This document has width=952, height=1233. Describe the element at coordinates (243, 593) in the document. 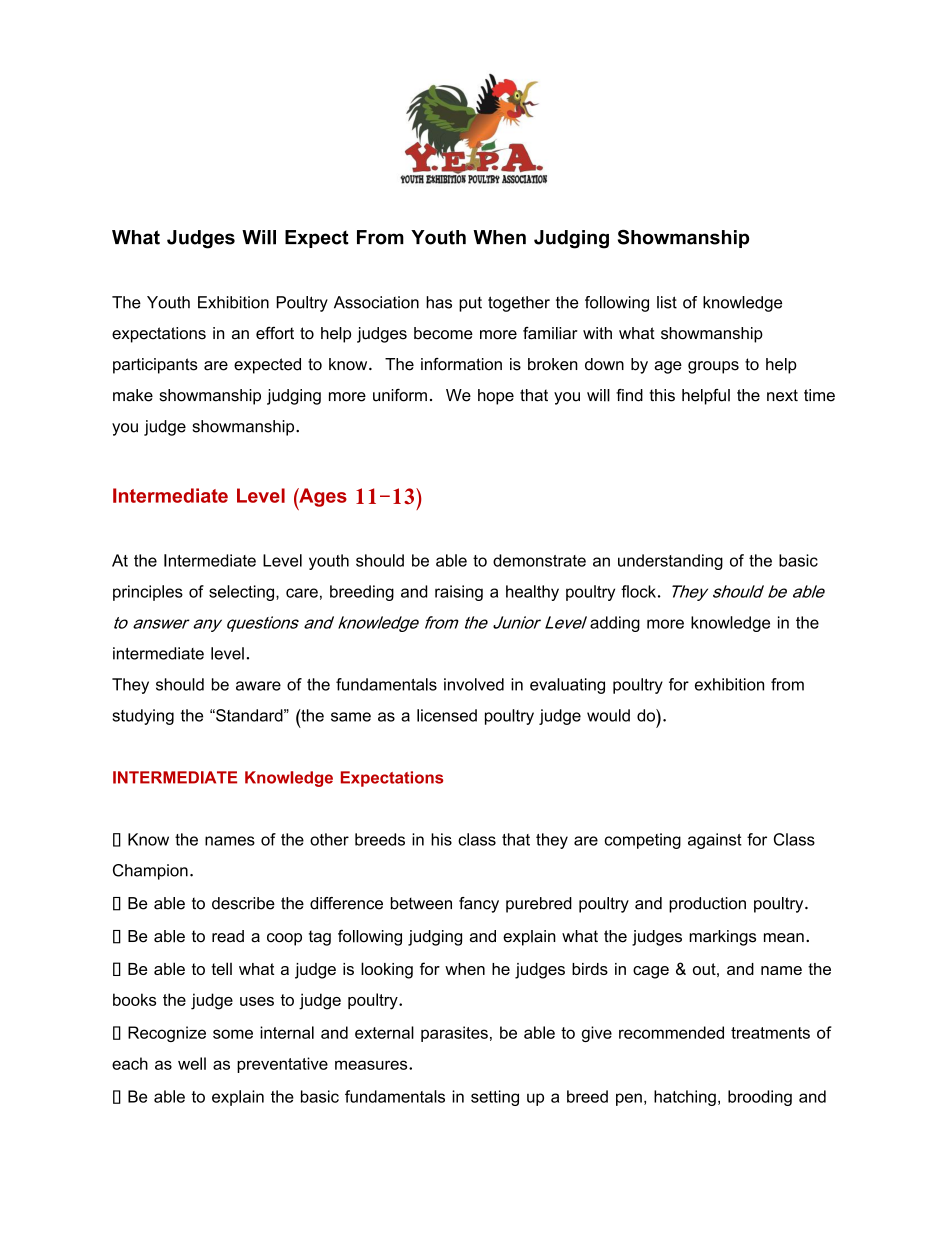

I see `selecting` at that location.
